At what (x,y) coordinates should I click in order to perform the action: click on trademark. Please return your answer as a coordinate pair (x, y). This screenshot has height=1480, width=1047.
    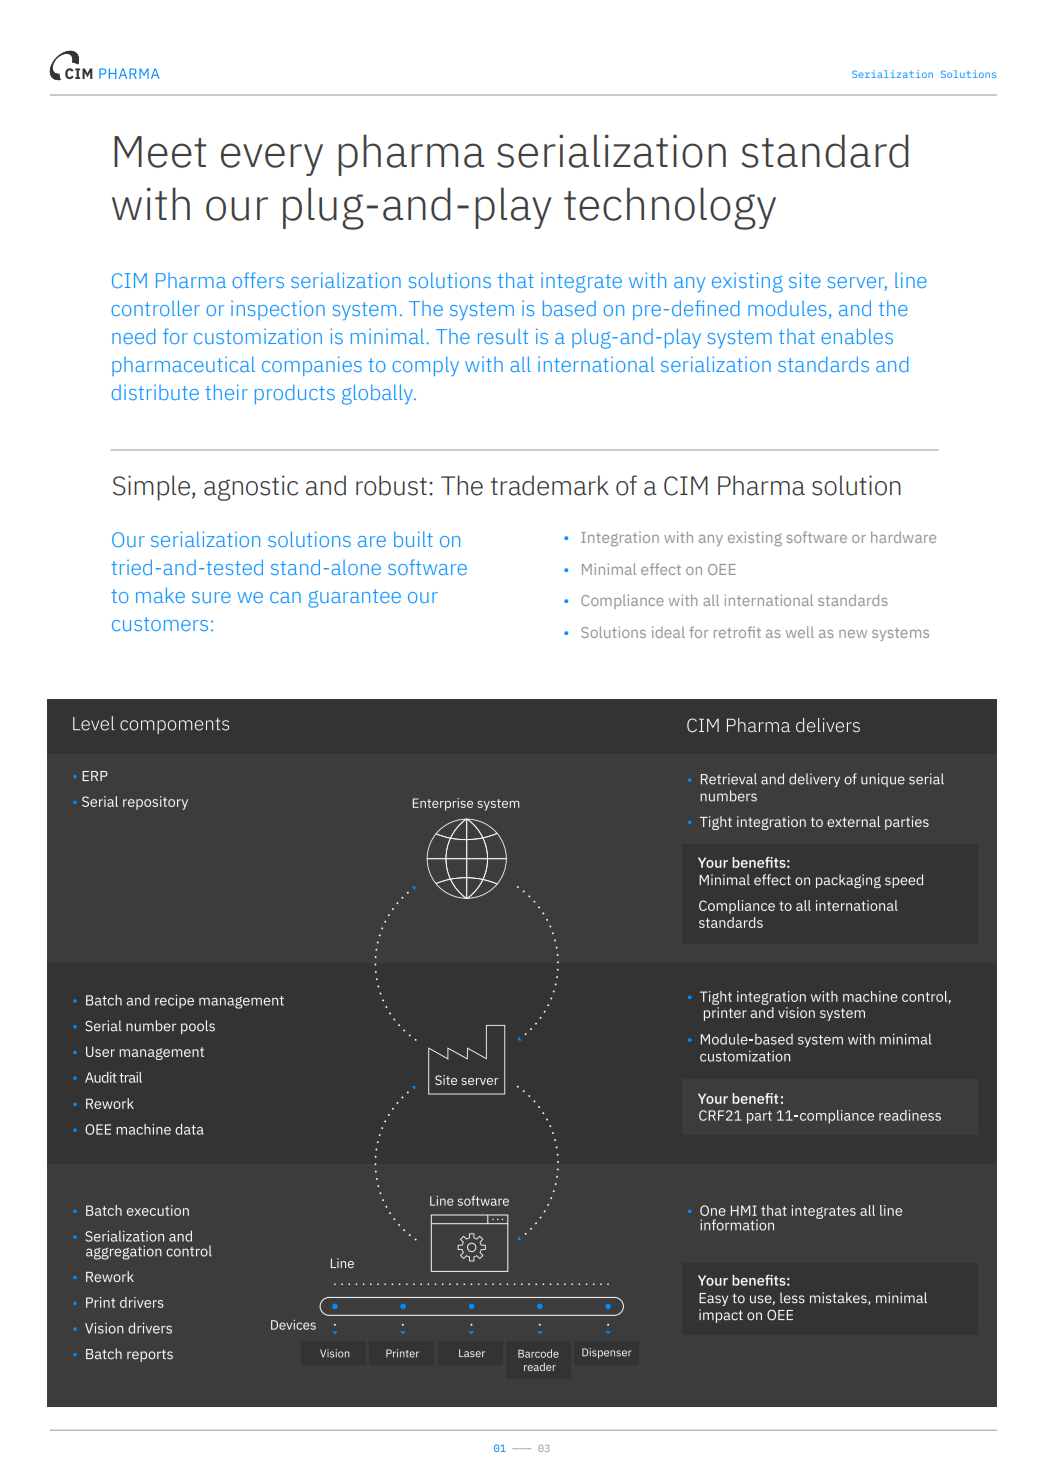
    Looking at the image, I should click on (550, 485).
